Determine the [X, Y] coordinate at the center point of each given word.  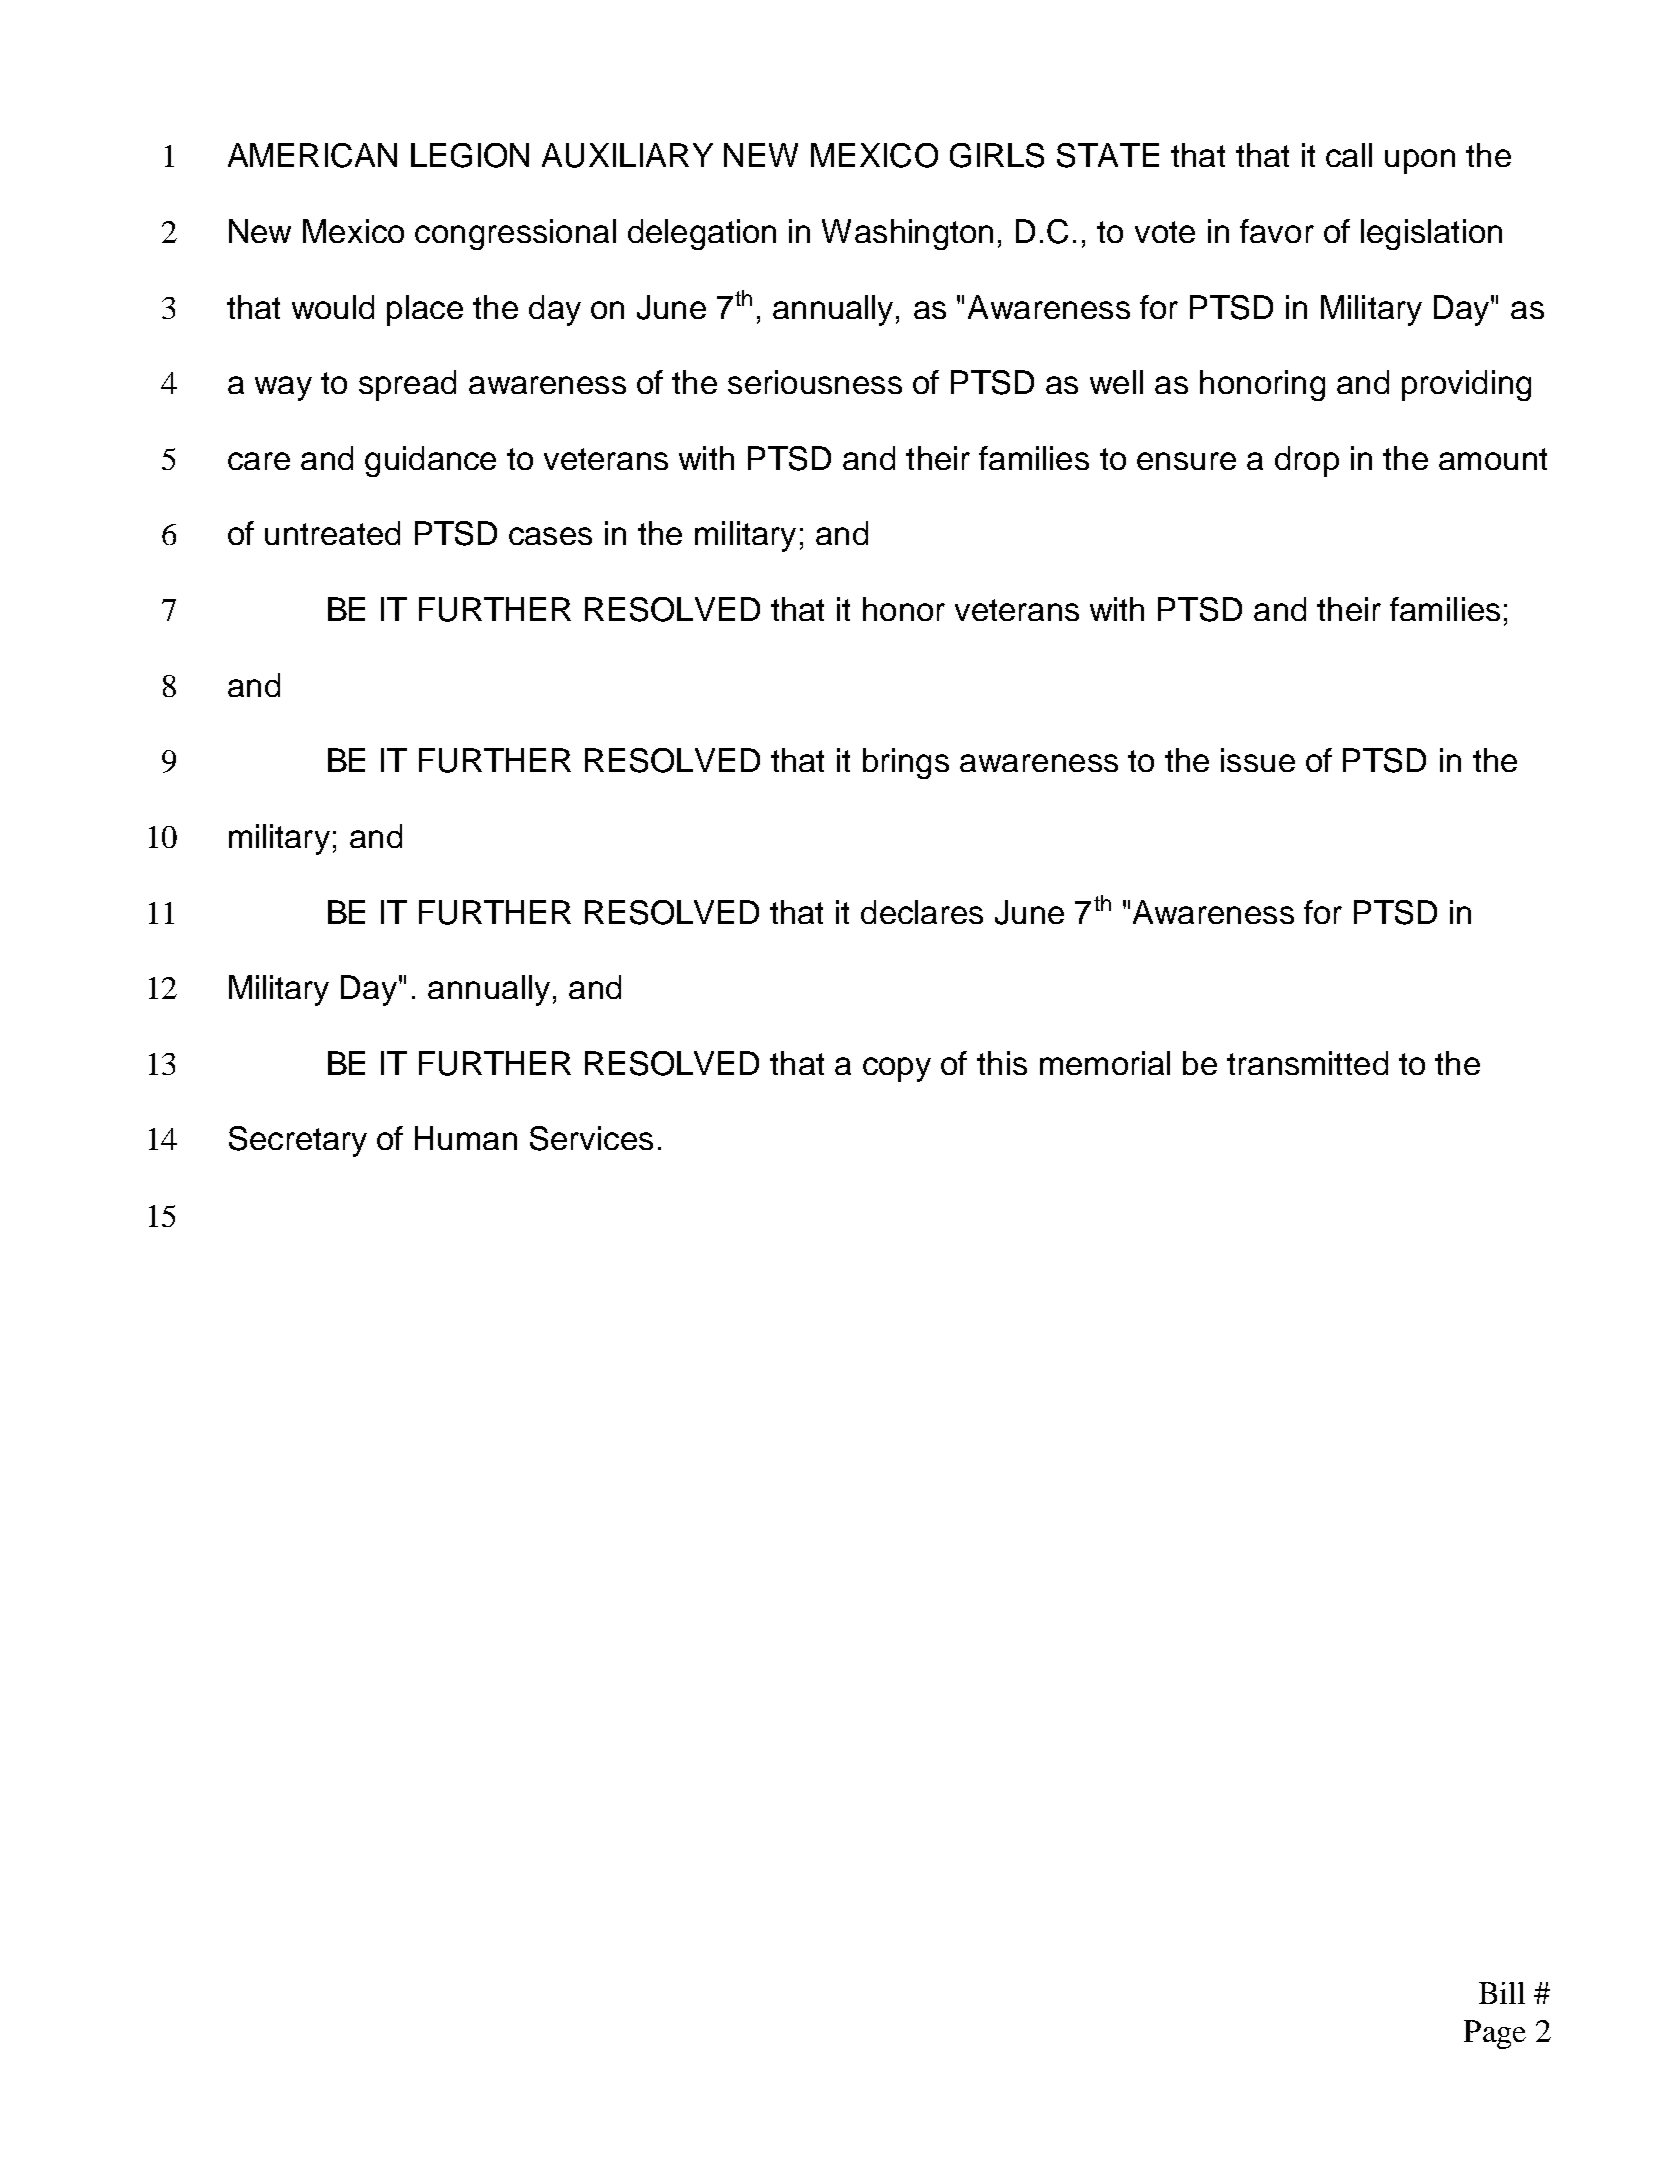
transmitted [1307, 1063]
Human [466, 1138]
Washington [907, 234]
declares [922, 912]
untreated [332, 533]
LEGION [470, 155]
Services [591, 1138]
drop [1307, 461]
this [1002, 1063]
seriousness [815, 382]
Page [1495, 2034]
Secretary [298, 1141]
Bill [1502, 1993]
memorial [1105, 1063]
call [1349, 155]
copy [897, 1069]
